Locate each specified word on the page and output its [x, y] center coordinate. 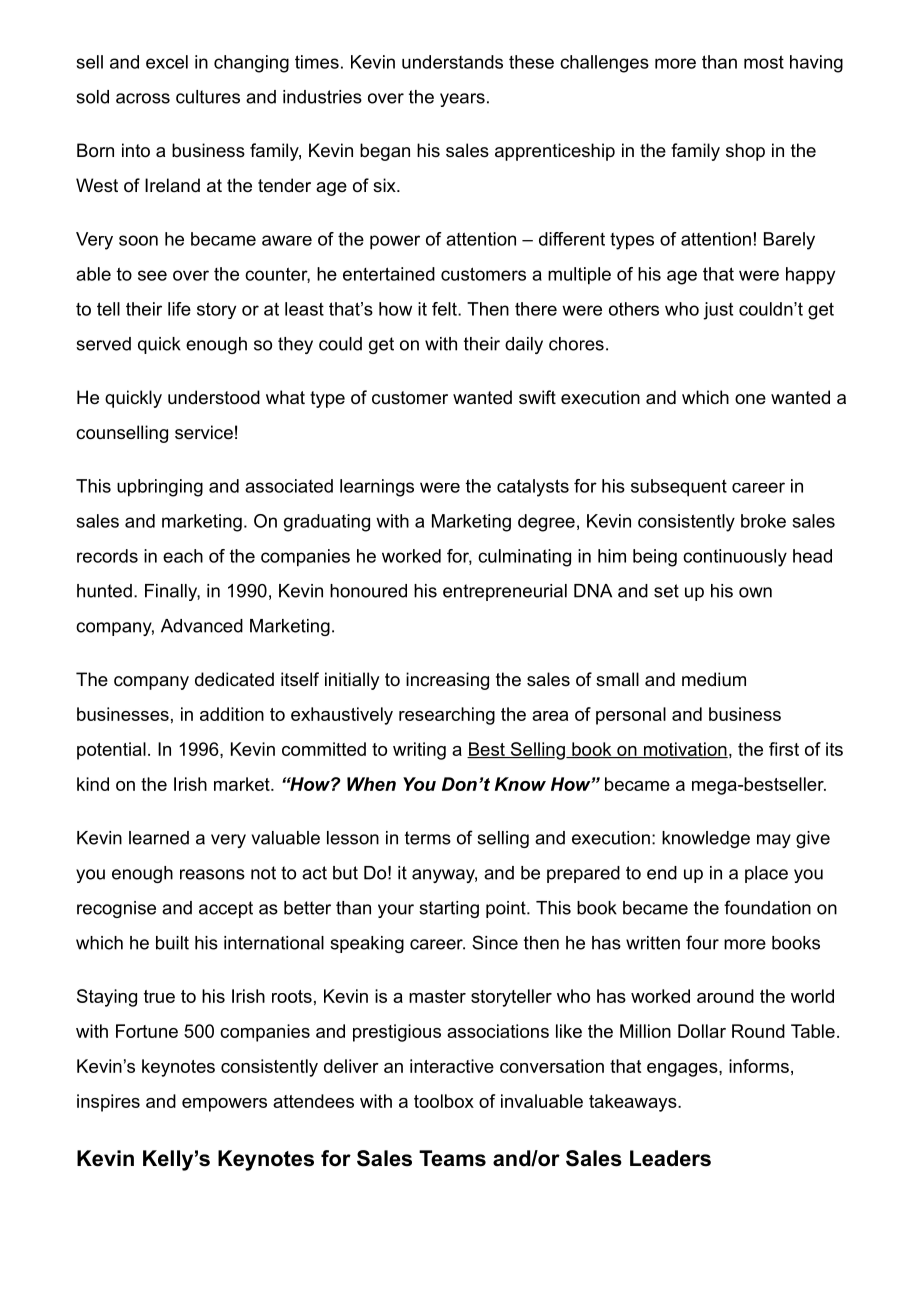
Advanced [202, 626]
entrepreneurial [505, 592]
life [179, 309]
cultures [208, 97]
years [462, 100]
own [755, 592]
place [766, 874]
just [718, 311]
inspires [108, 1103]
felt [445, 309]
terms [428, 838]
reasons [212, 874]
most [764, 62]
